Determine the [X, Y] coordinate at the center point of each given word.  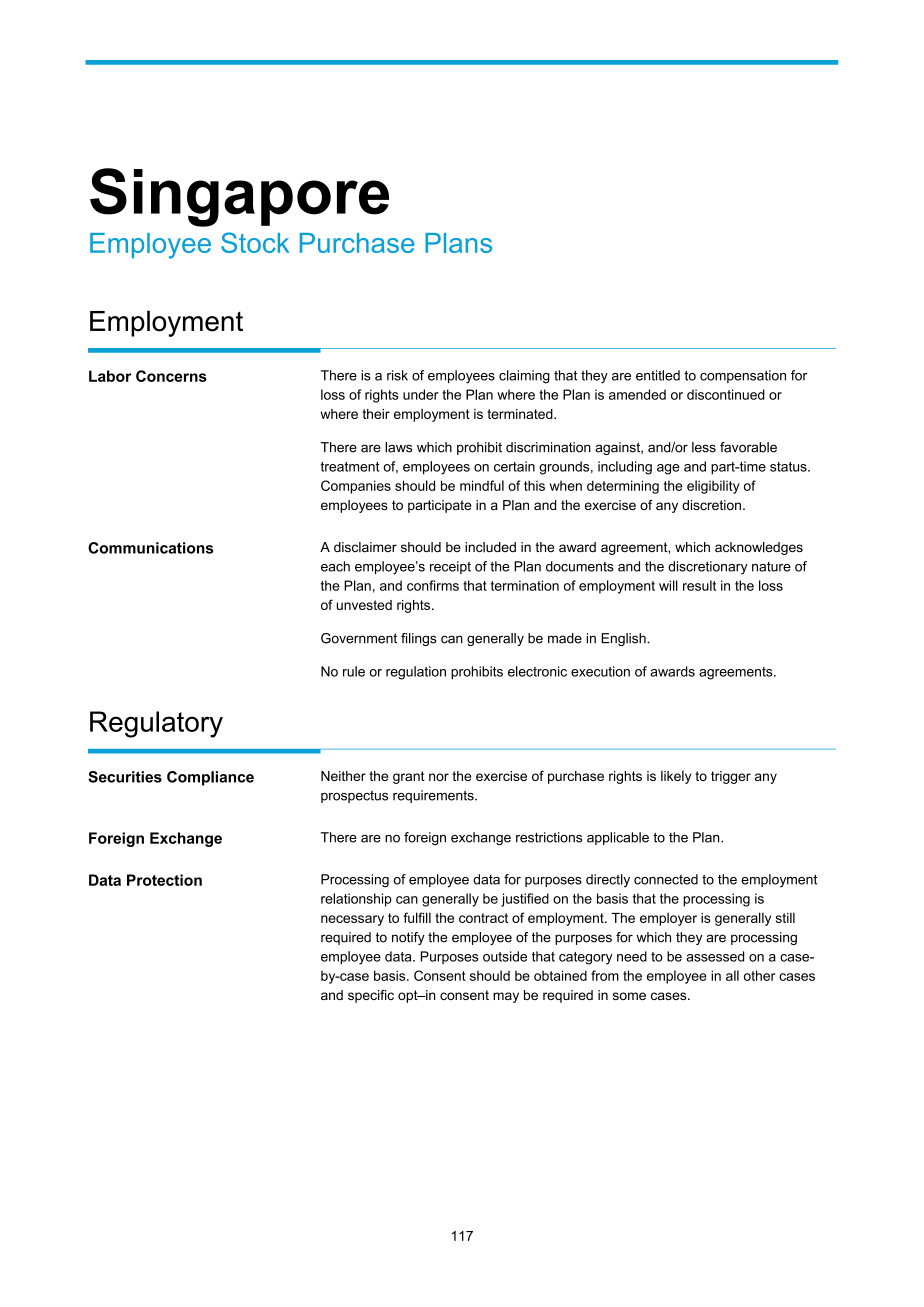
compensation [743, 376]
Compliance [210, 778]
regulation [416, 673]
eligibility [713, 487]
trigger [731, 777]
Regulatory [156, 724]
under [421, 394]
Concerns [171, 376]
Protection [164, 880]
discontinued [726, 394]
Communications [150, 548]
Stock [255, 242]
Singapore [239, 197]
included [490, 547]
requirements [434, 796]
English [624, 639]
